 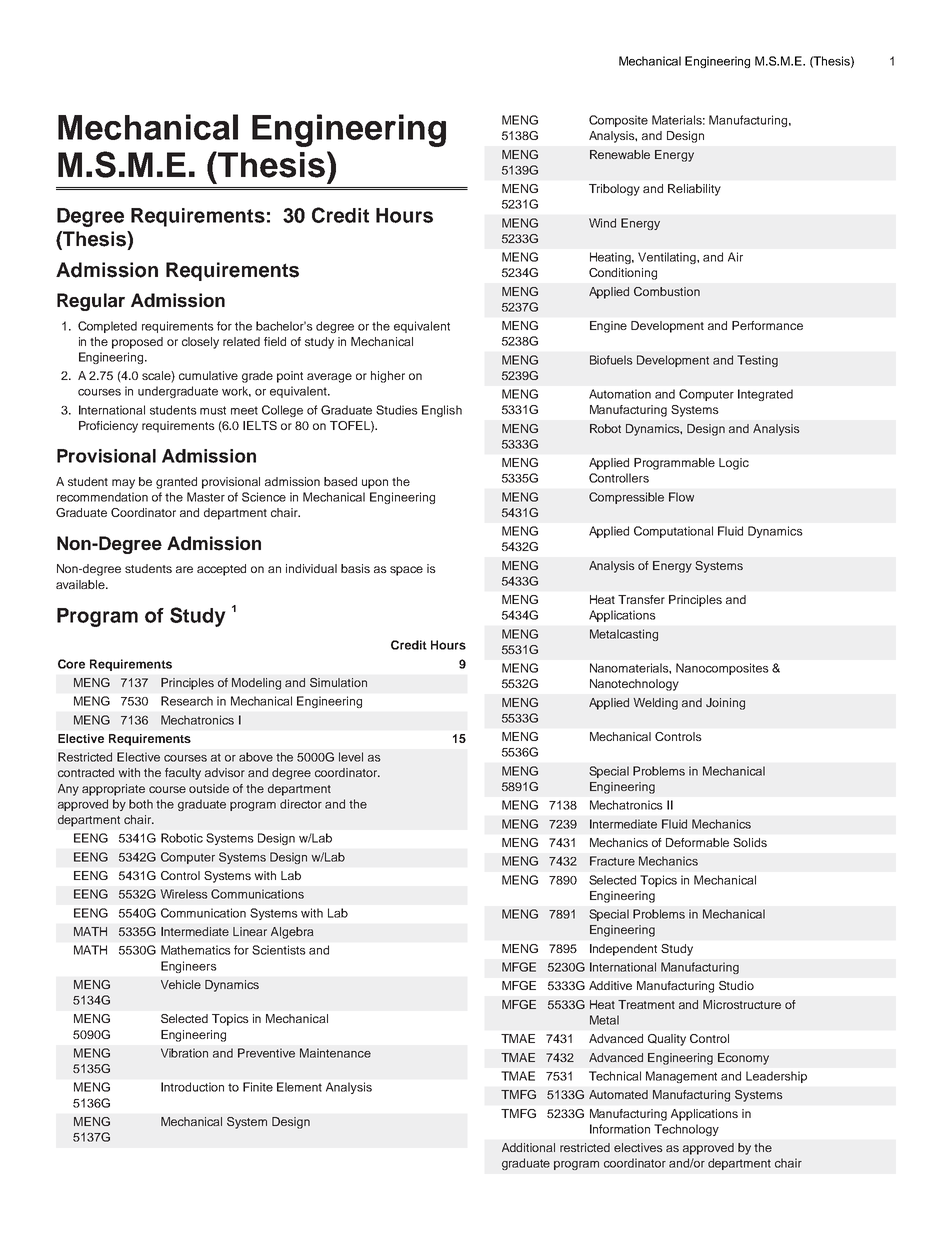 I want to click on Reliability, so click(x=694, y=190).
